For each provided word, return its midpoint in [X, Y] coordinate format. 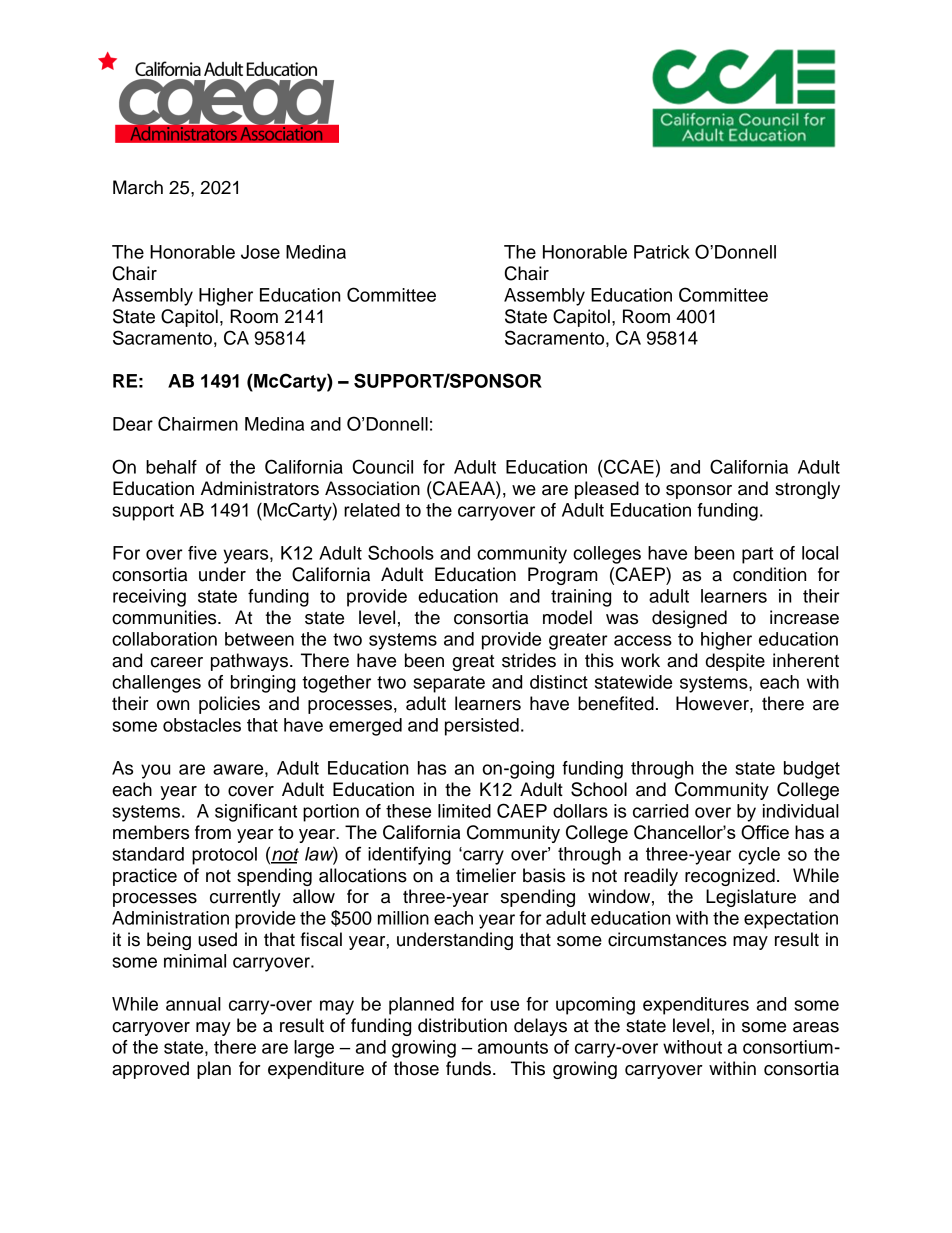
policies [229, 705]
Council [383, 466]
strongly [807, 490]
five [202, 553]
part [757, 555]
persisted [482, 727]
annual [193, 1004]
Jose [260, 252]
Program [563, 576]
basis [544, 875]
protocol [224, 856]
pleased [607, 490]
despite [735, 662]
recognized [730, 877]
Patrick [662, 252]
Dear [133, 424]
